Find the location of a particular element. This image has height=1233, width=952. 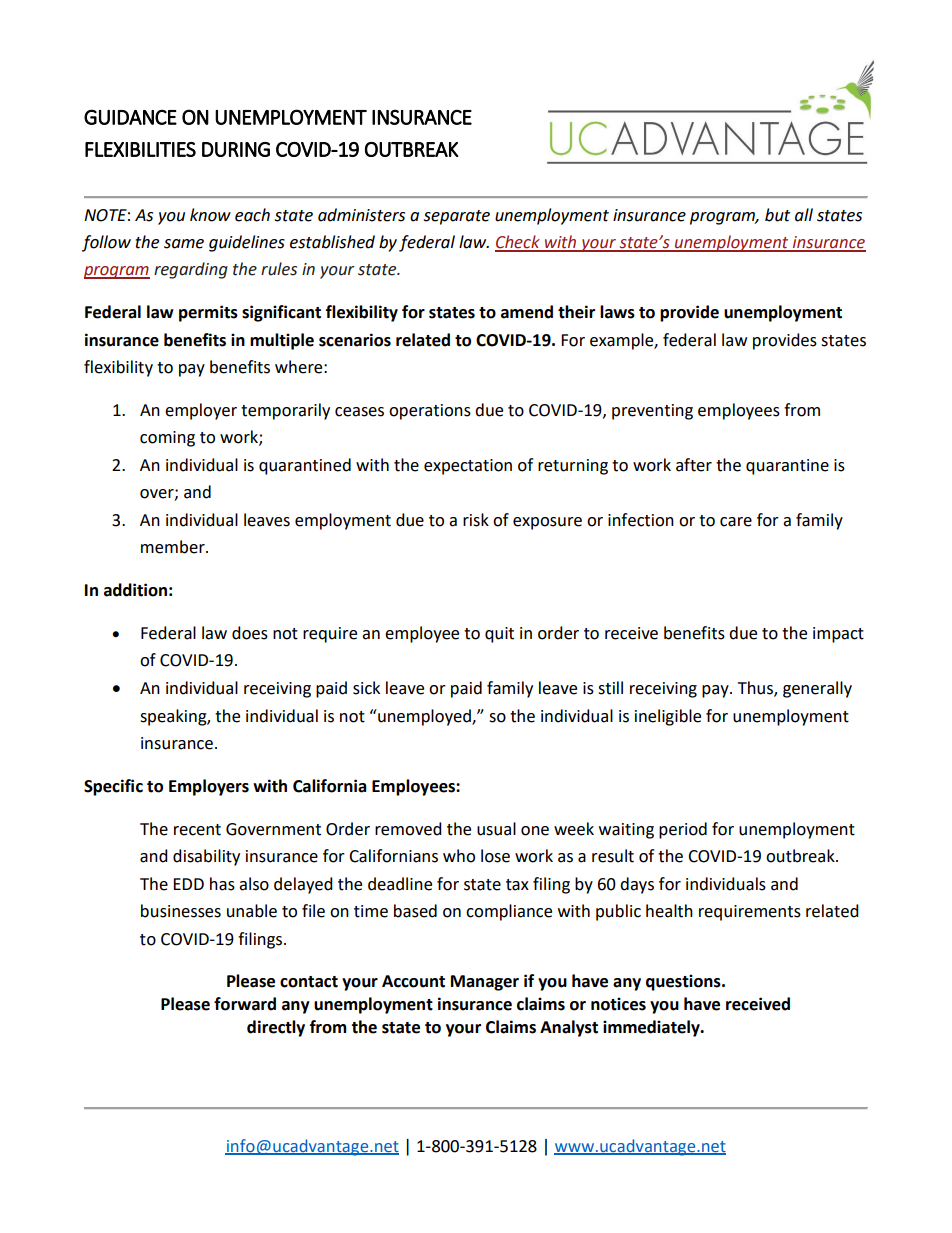

coming is located at coordinates (167, 439).
